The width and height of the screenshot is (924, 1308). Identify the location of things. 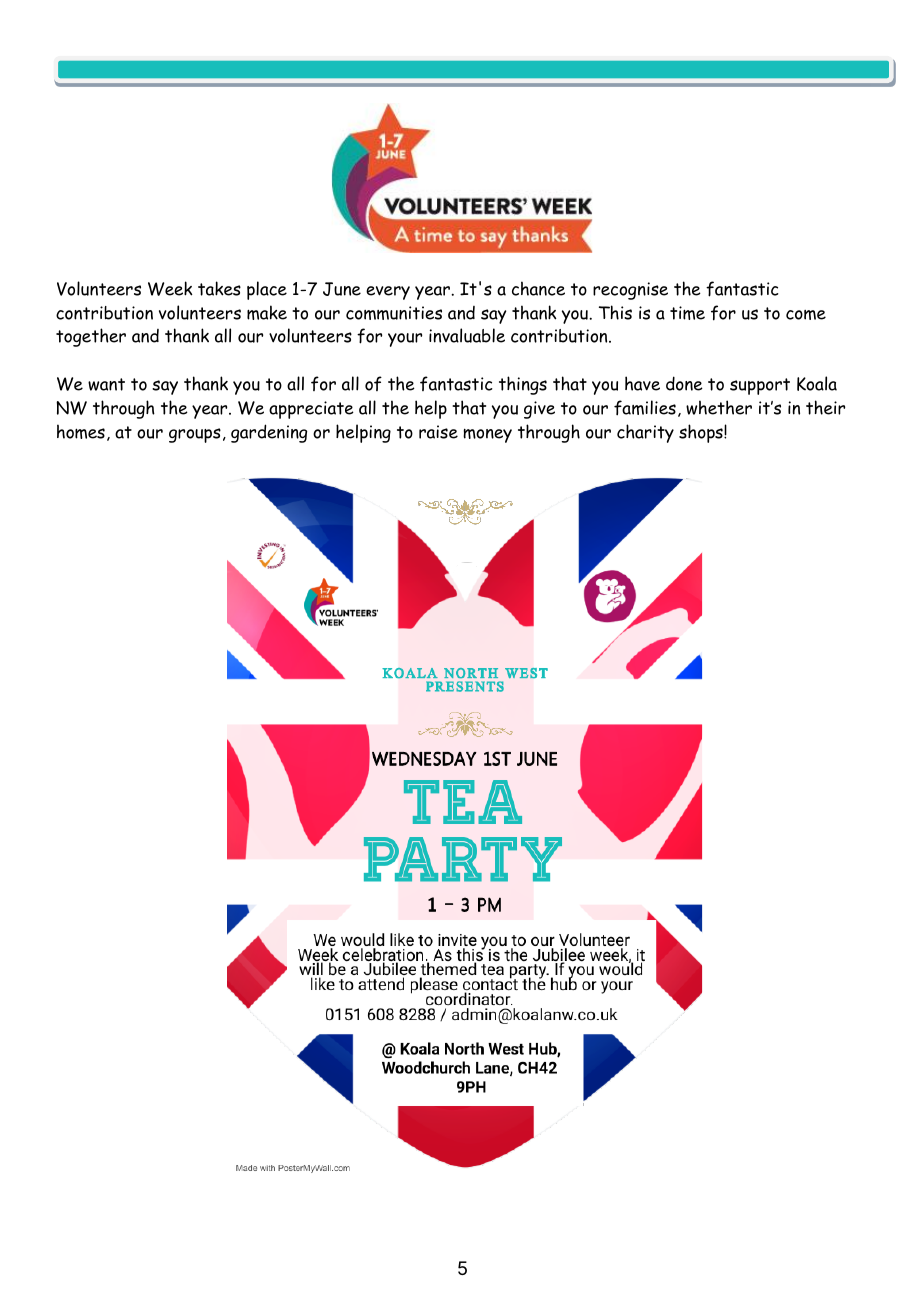
(523, 385).
